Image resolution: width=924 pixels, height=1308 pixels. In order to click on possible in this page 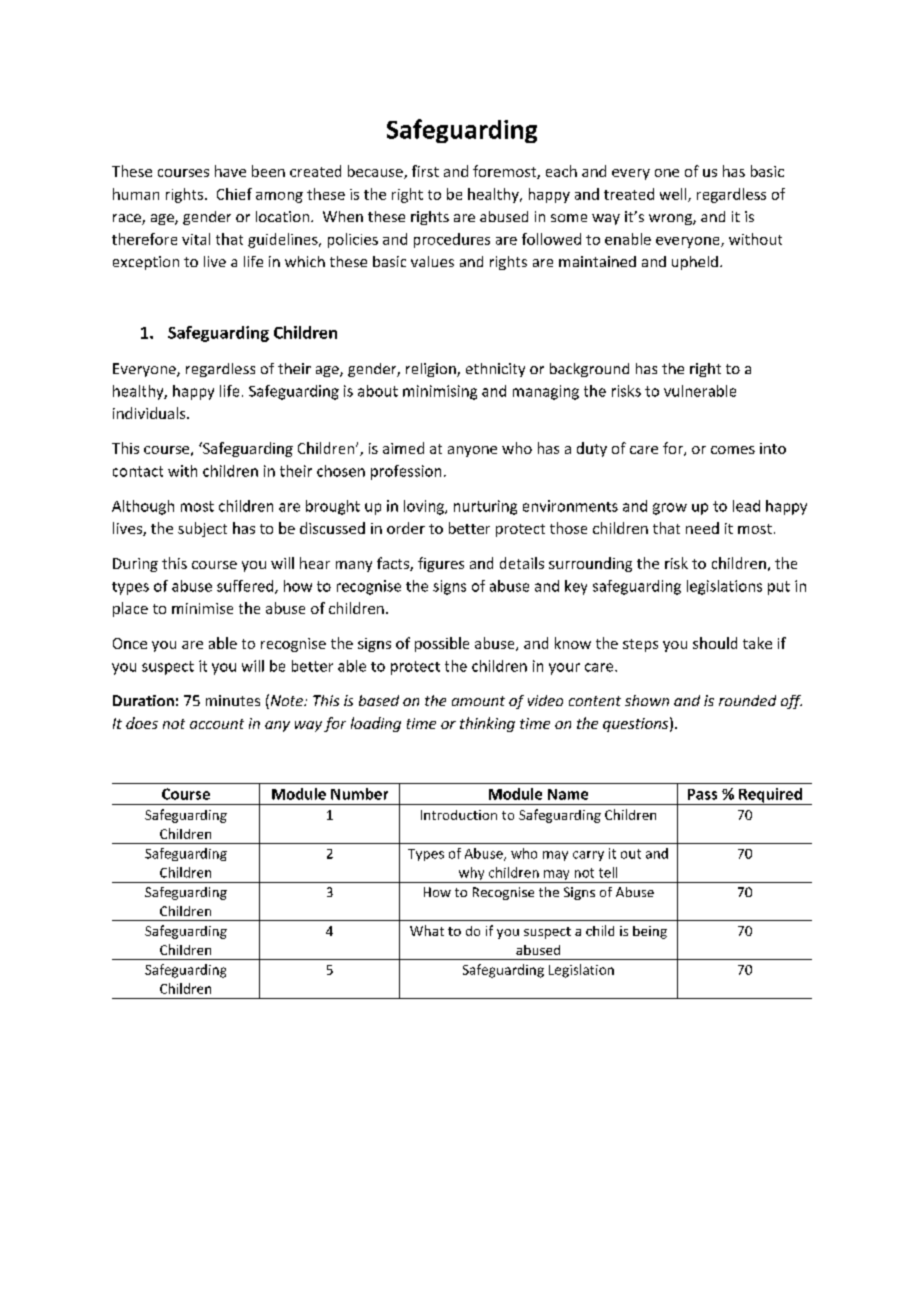, I will do `click(442, 644)`.
